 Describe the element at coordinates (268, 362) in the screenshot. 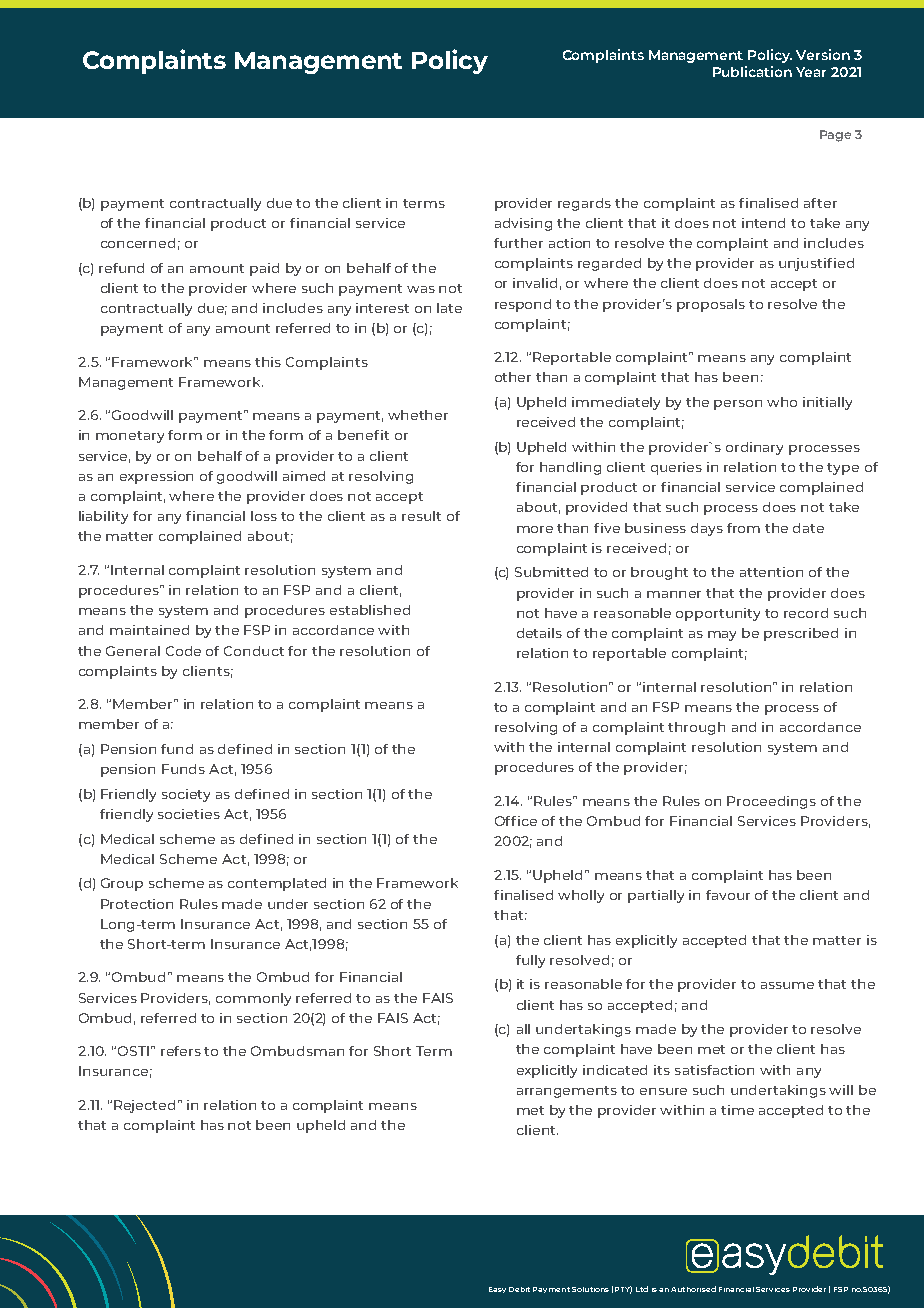

I see `this` at that location.
